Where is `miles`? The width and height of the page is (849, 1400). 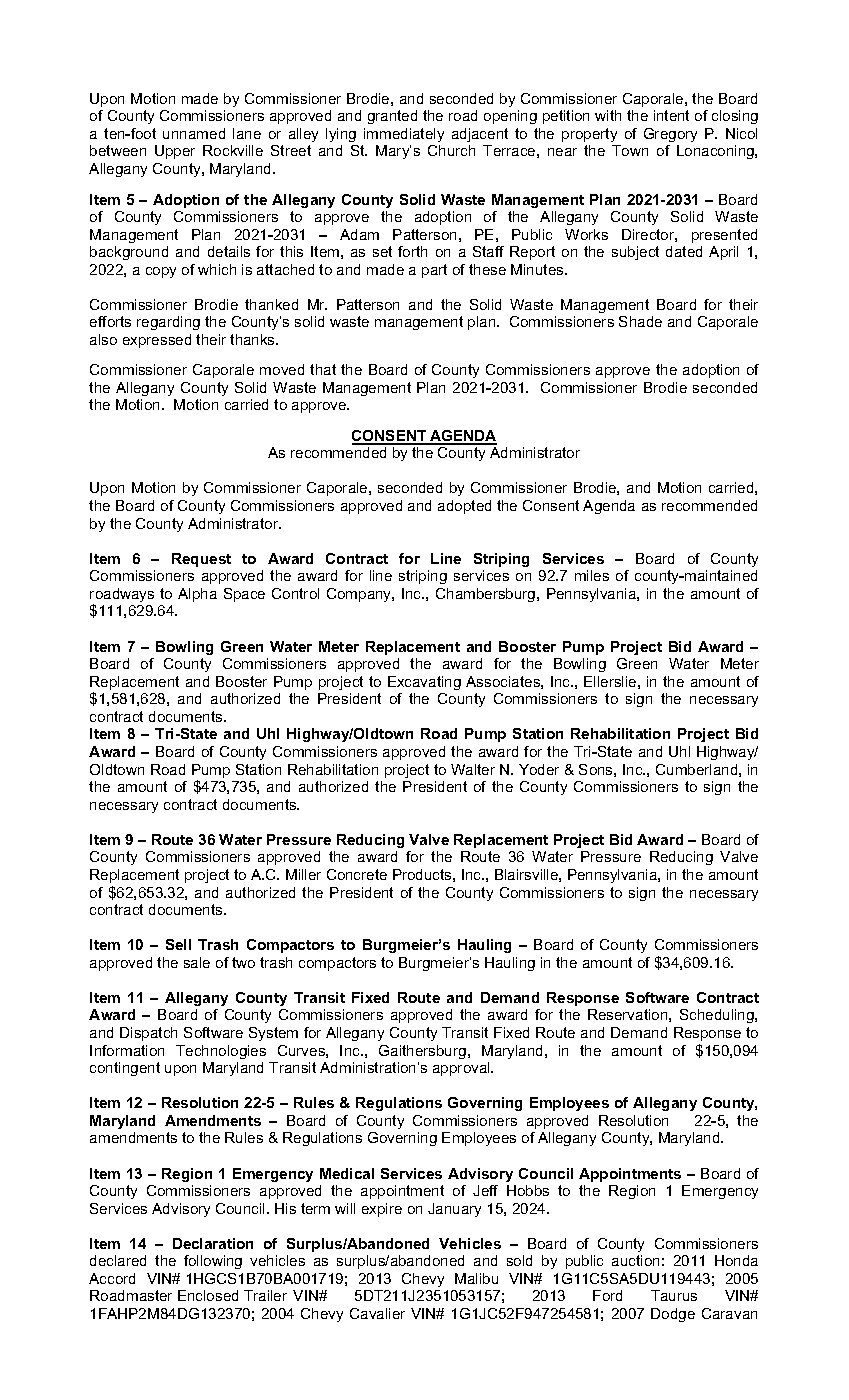
miles is located at coordinates (592, 575).
